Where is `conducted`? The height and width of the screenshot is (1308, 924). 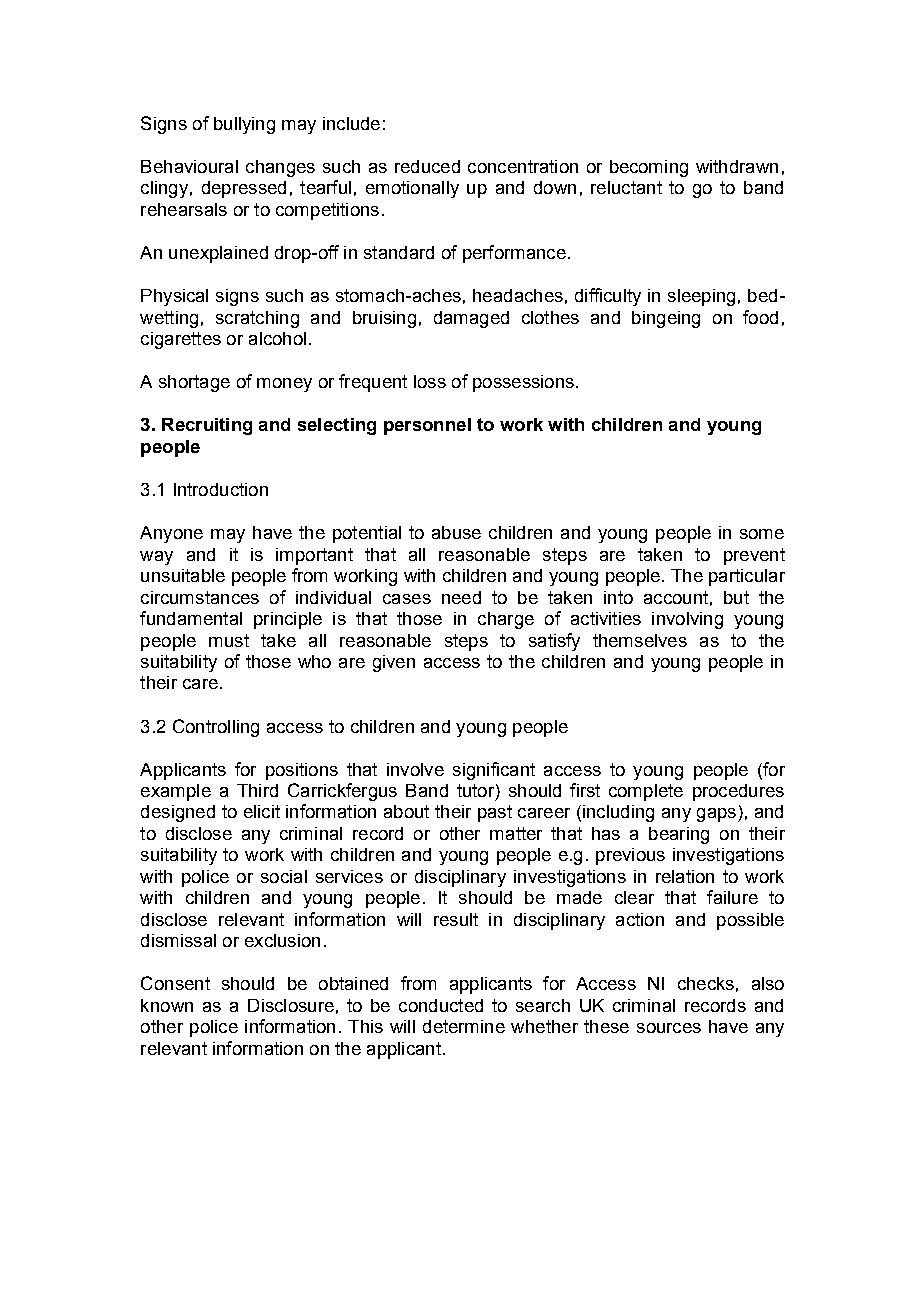
conducted is located at coordinates (441, 1005).
